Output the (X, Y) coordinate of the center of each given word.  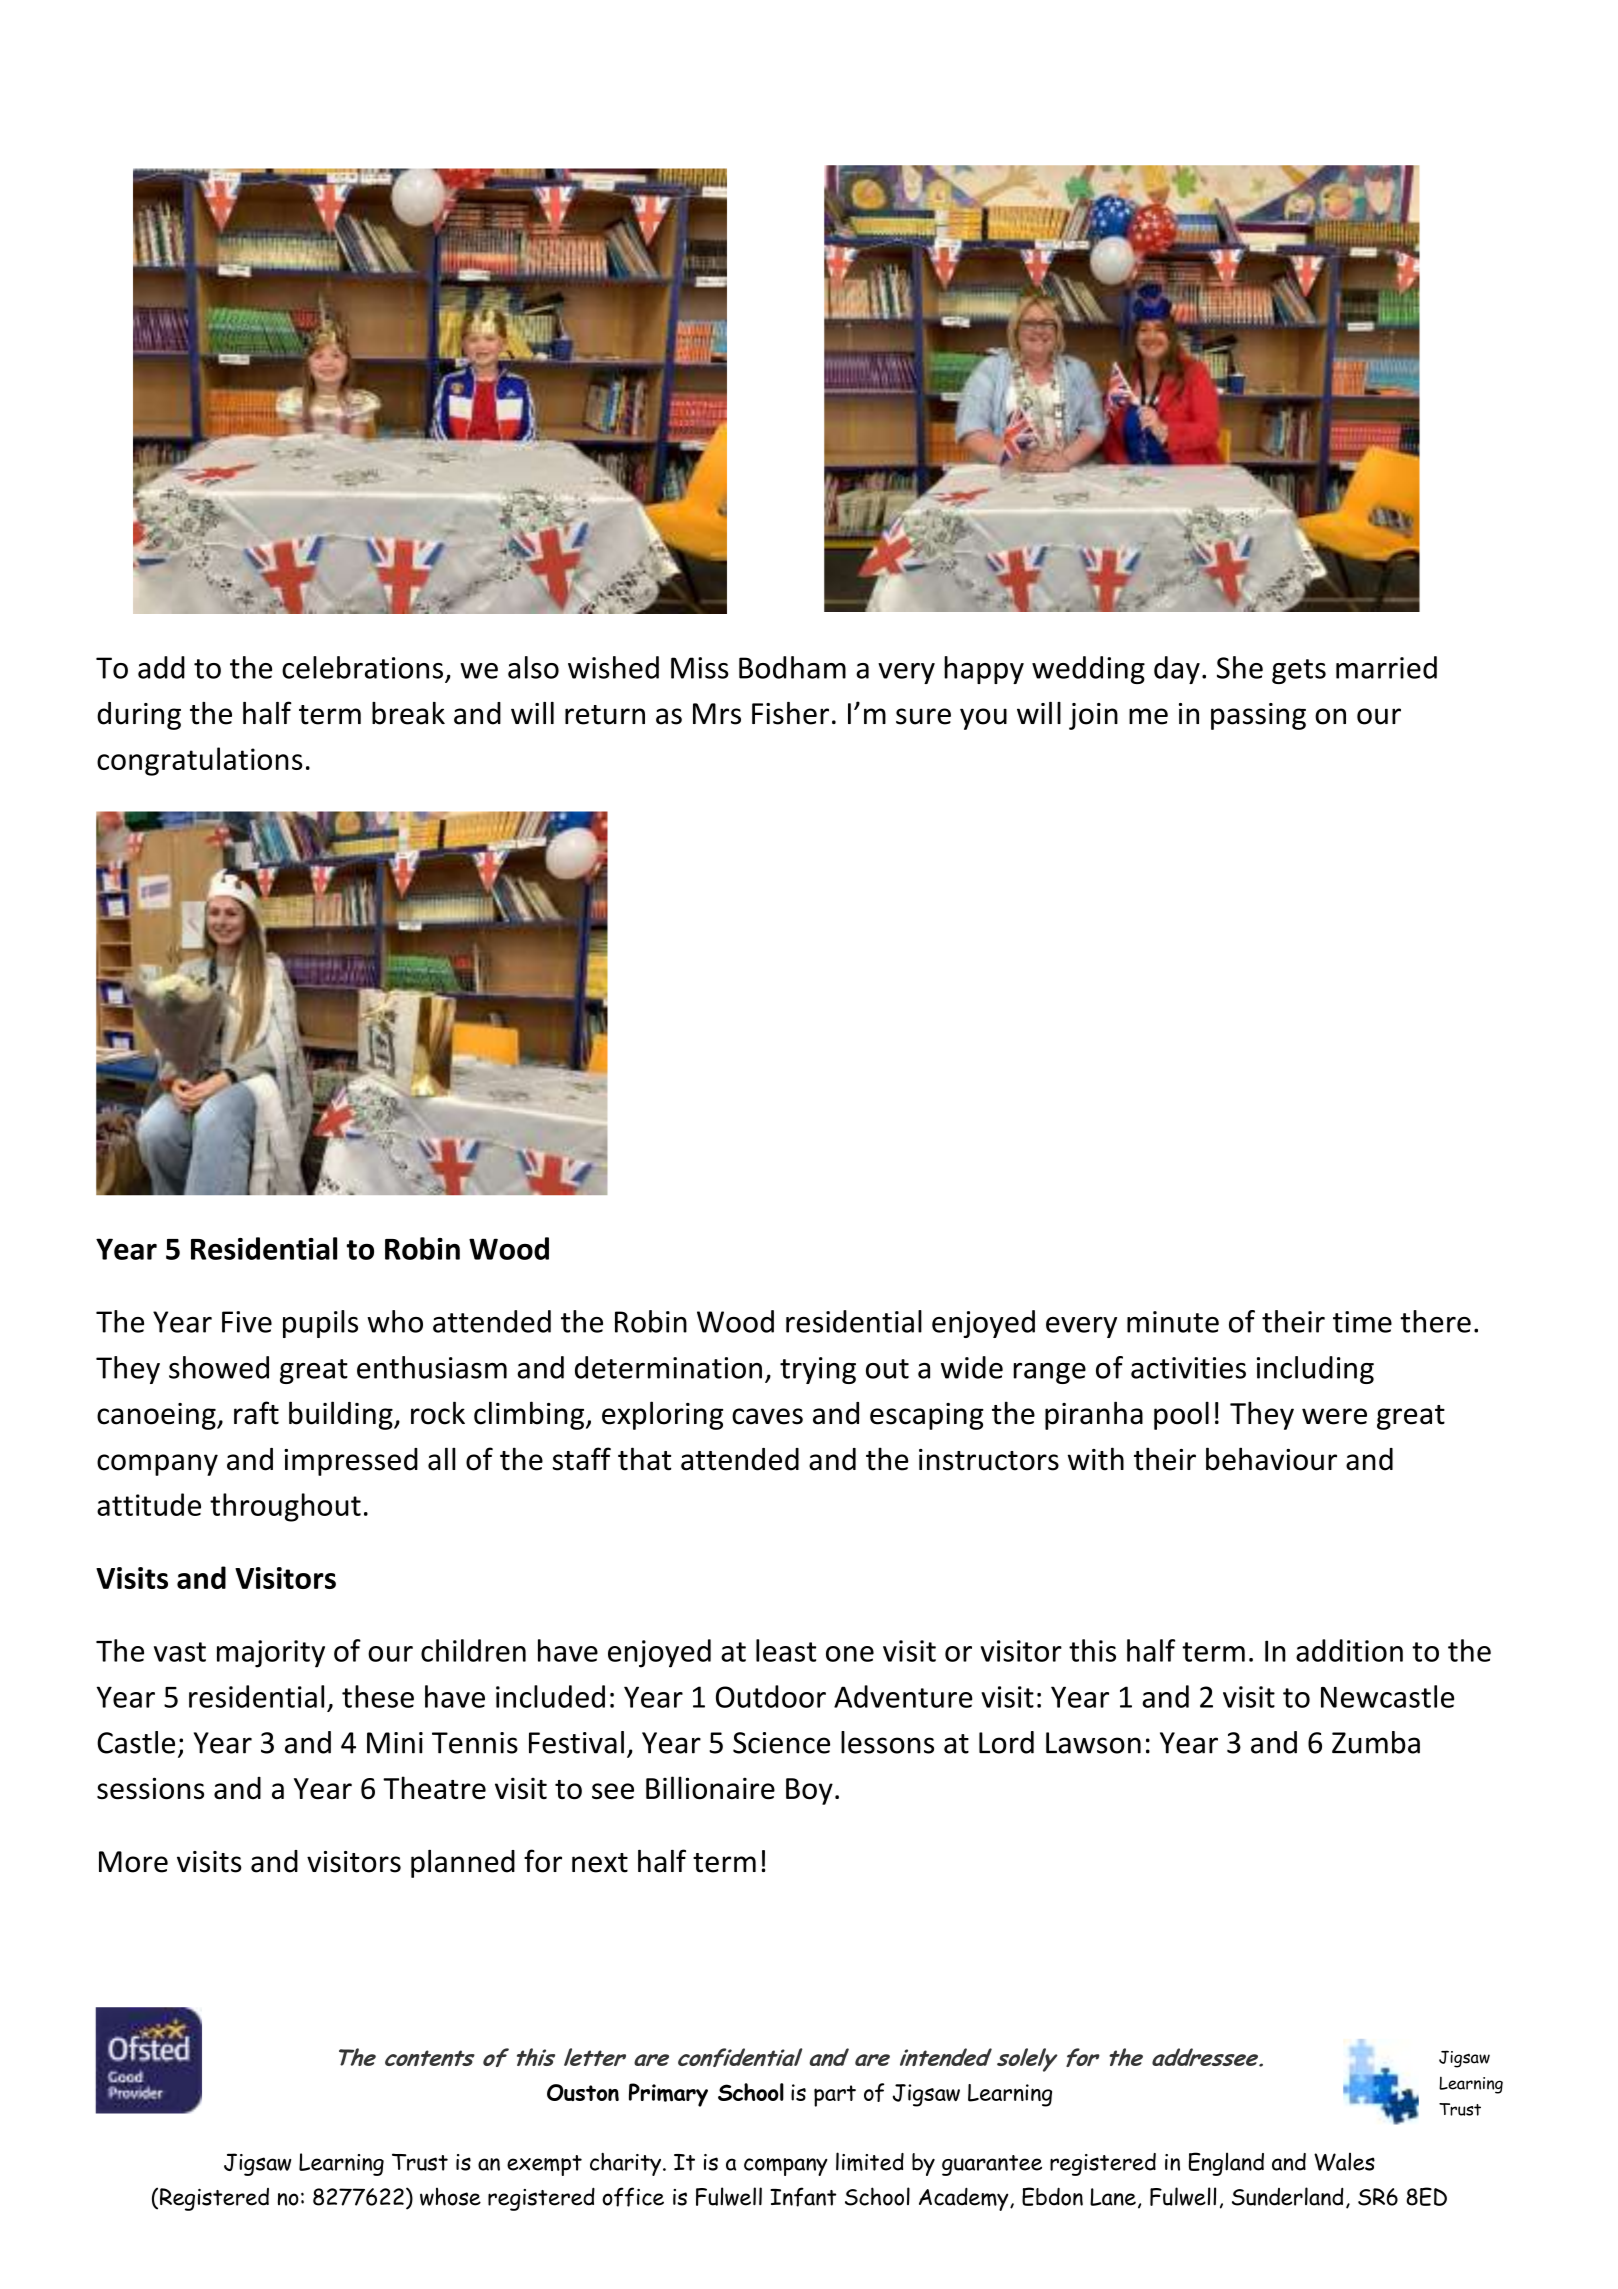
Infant (803, 2197)
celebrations (362, 667)
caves (767, 1416)
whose (450, 2196)
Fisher (790, 713)
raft (256, 1413)
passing (1258, 716)
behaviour (1271, 1459)
